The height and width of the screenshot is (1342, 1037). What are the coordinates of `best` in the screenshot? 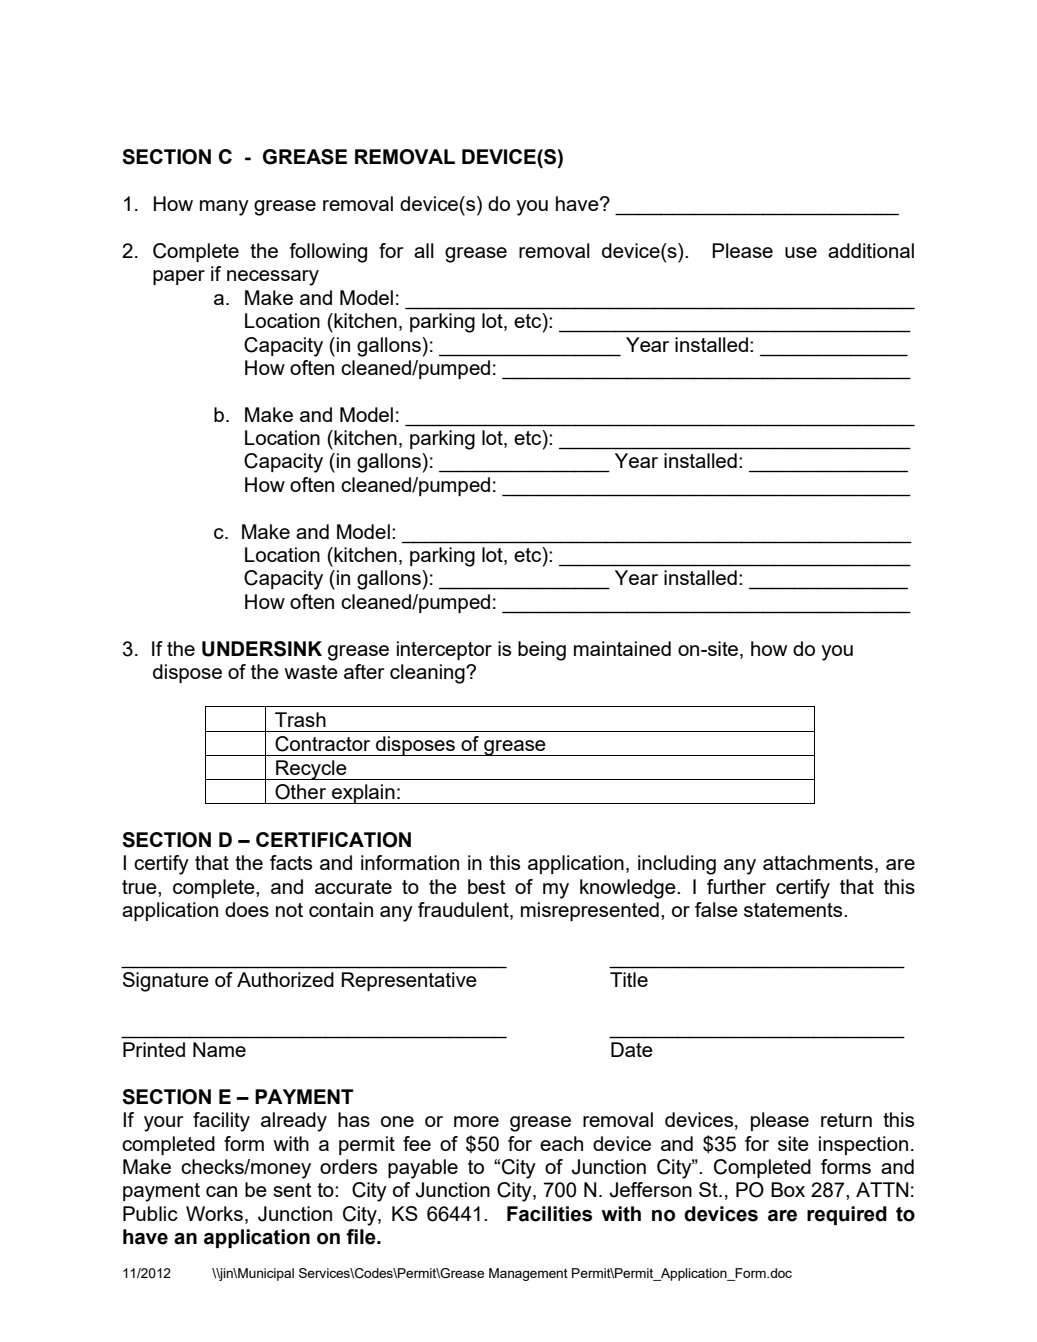 It's located at (487, 886).
